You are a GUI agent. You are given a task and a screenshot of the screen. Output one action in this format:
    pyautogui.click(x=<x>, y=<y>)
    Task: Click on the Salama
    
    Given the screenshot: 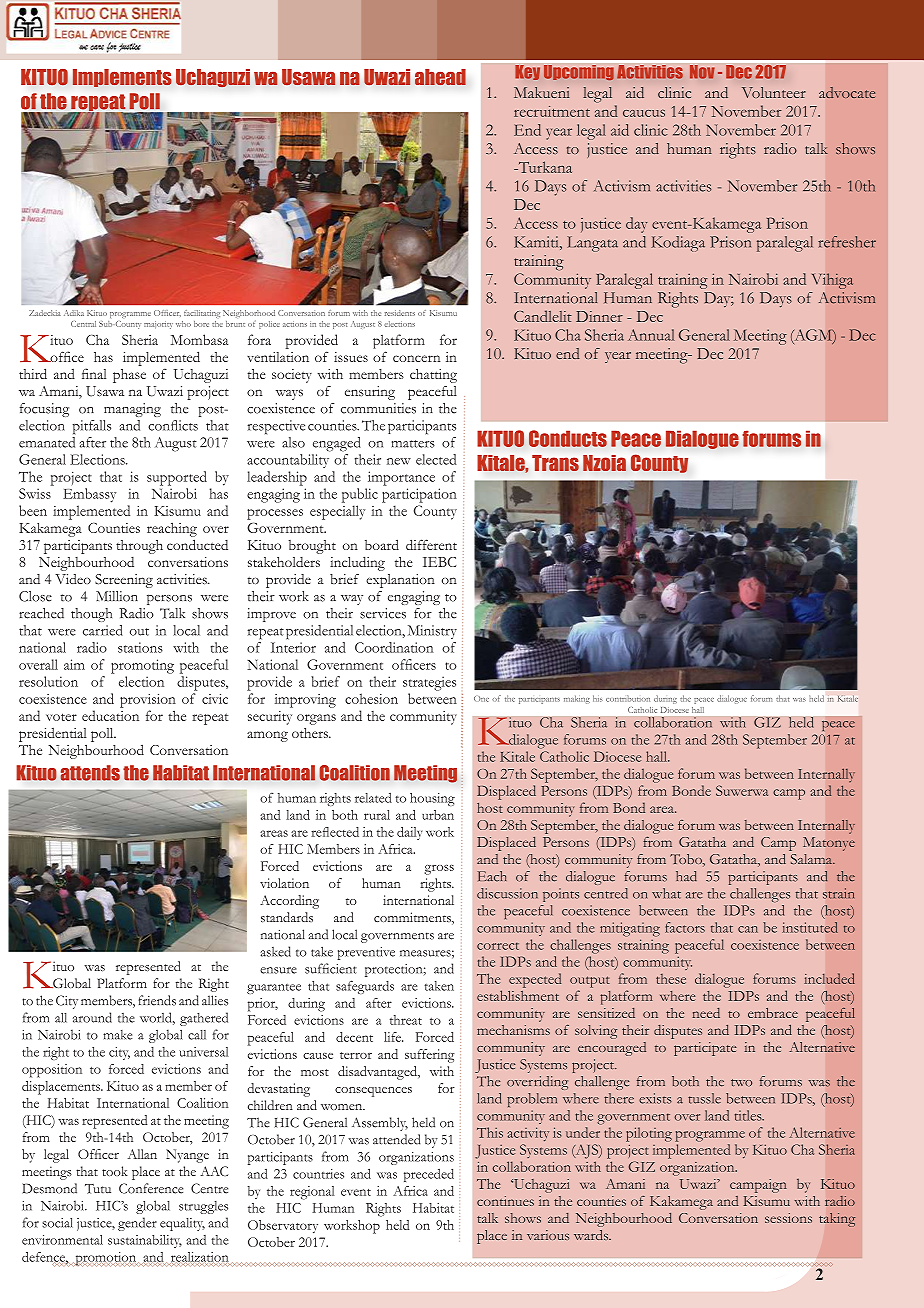 What is the action you would take?
    pyautogui.click(x=812, y=859)
